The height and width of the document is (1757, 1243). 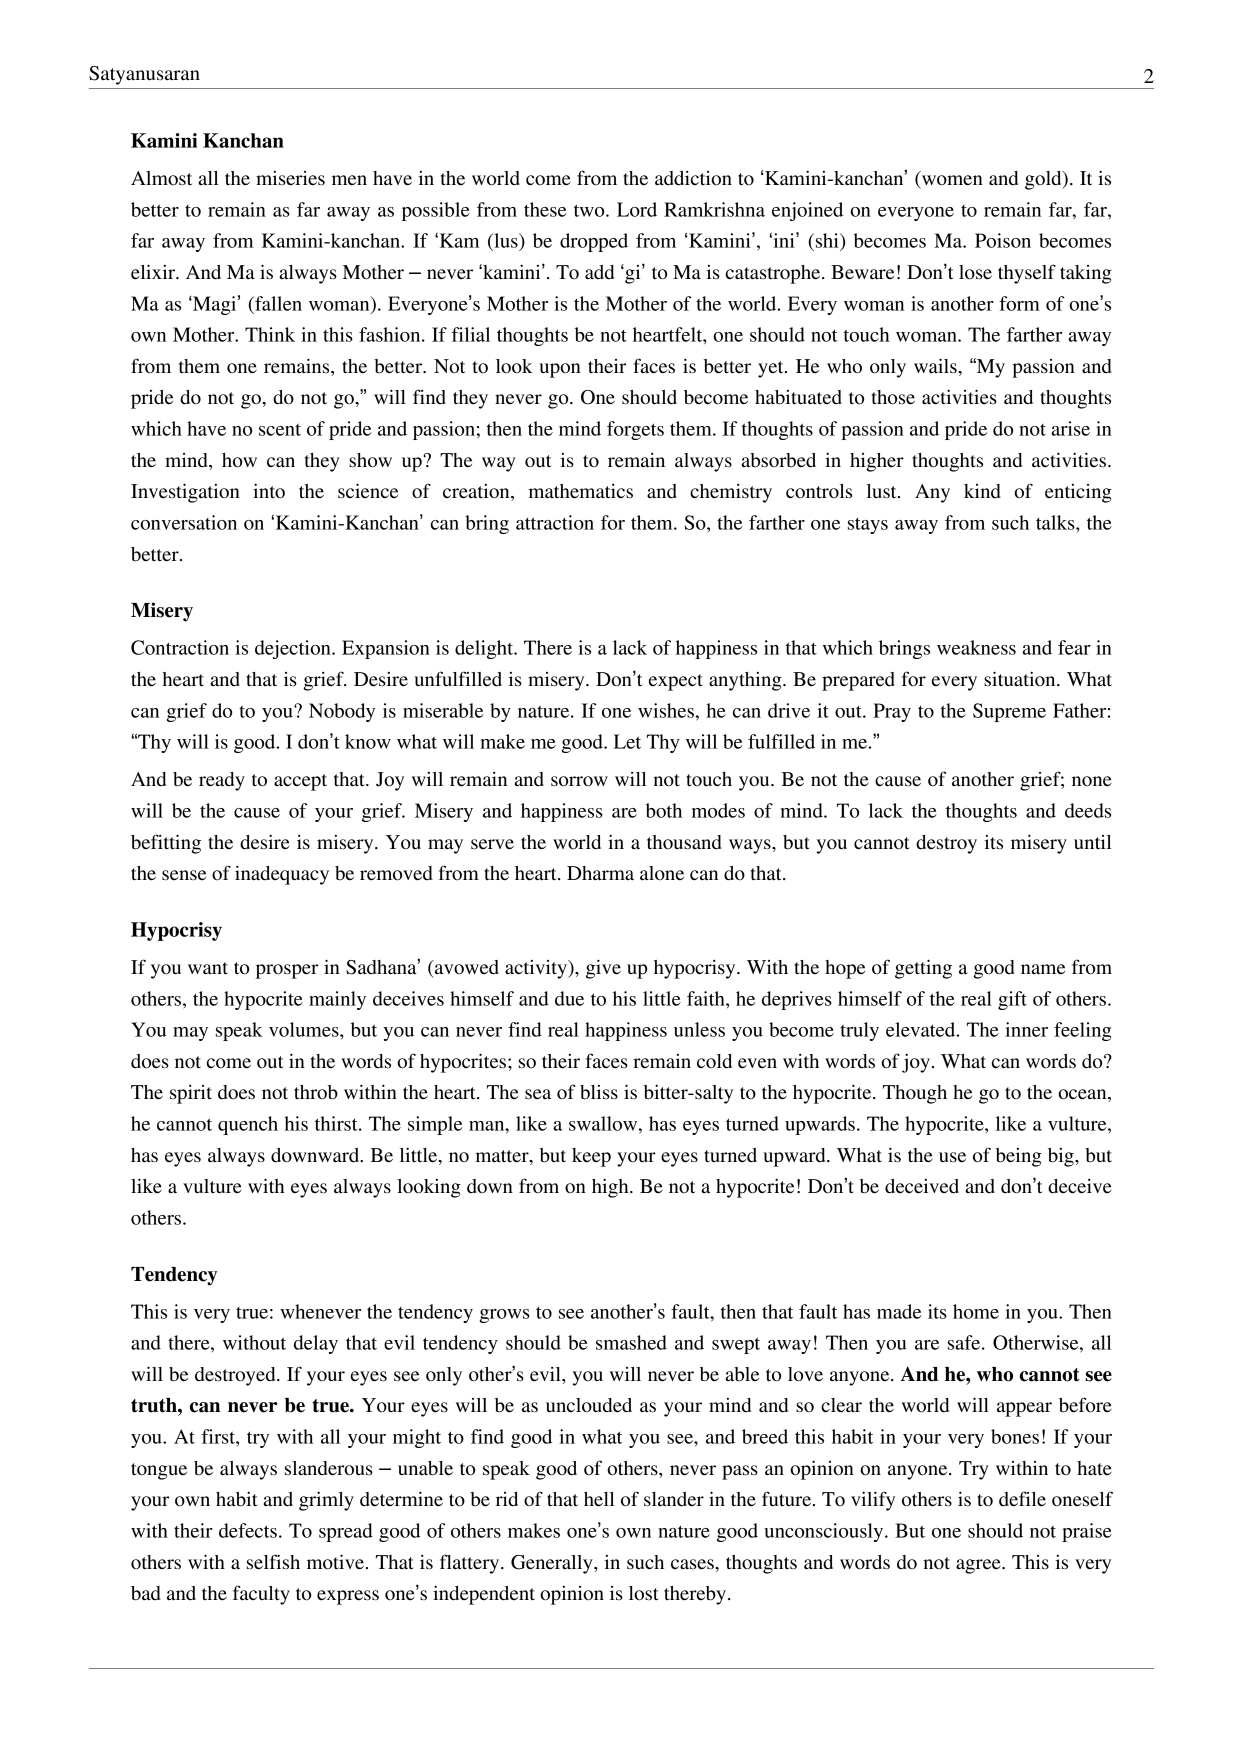 What do you see at coordinates (591, 1157) in the document?
I see `keep` at bounding box center [591, 1157].
